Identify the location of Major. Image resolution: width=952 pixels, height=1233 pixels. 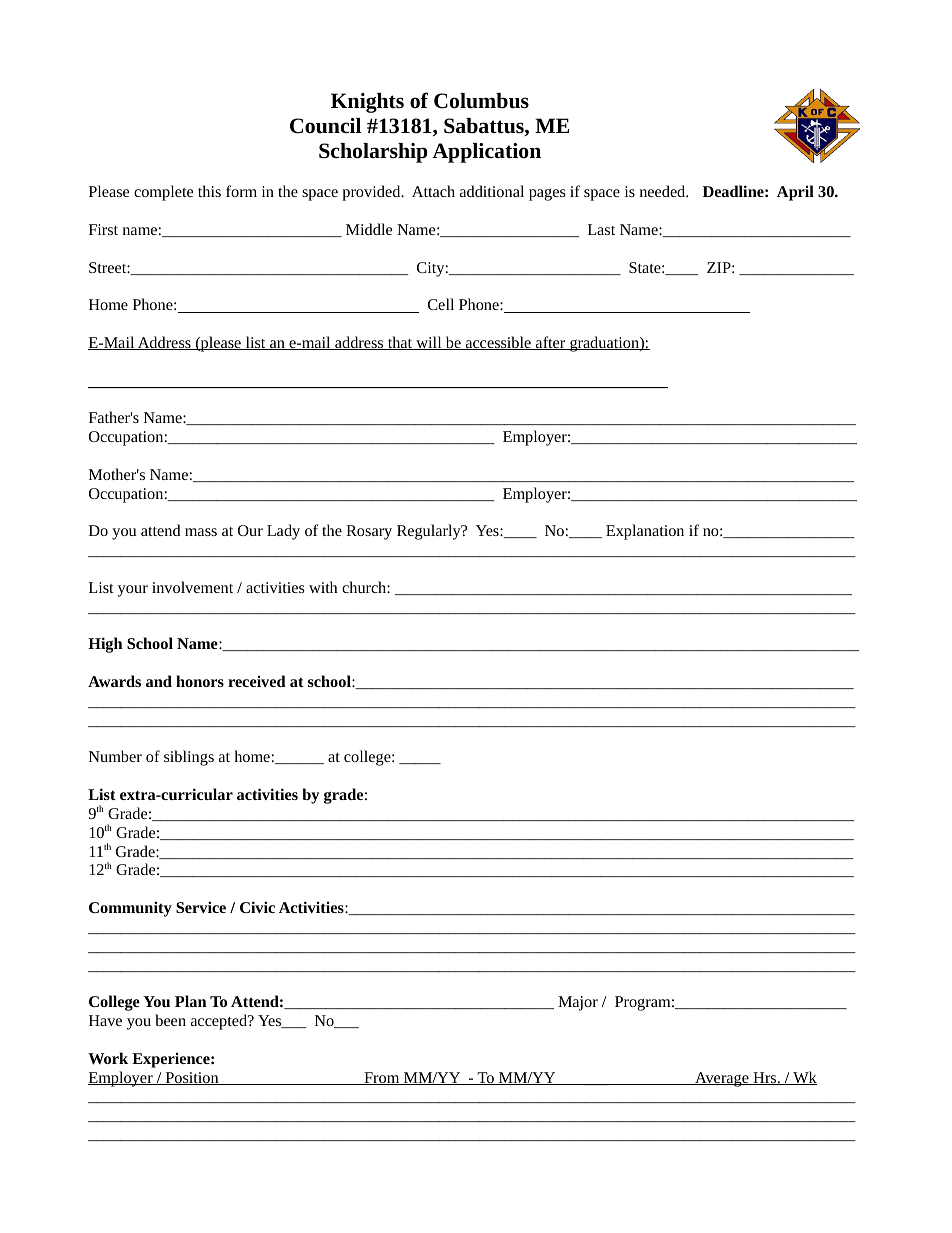
(578, 1003).
